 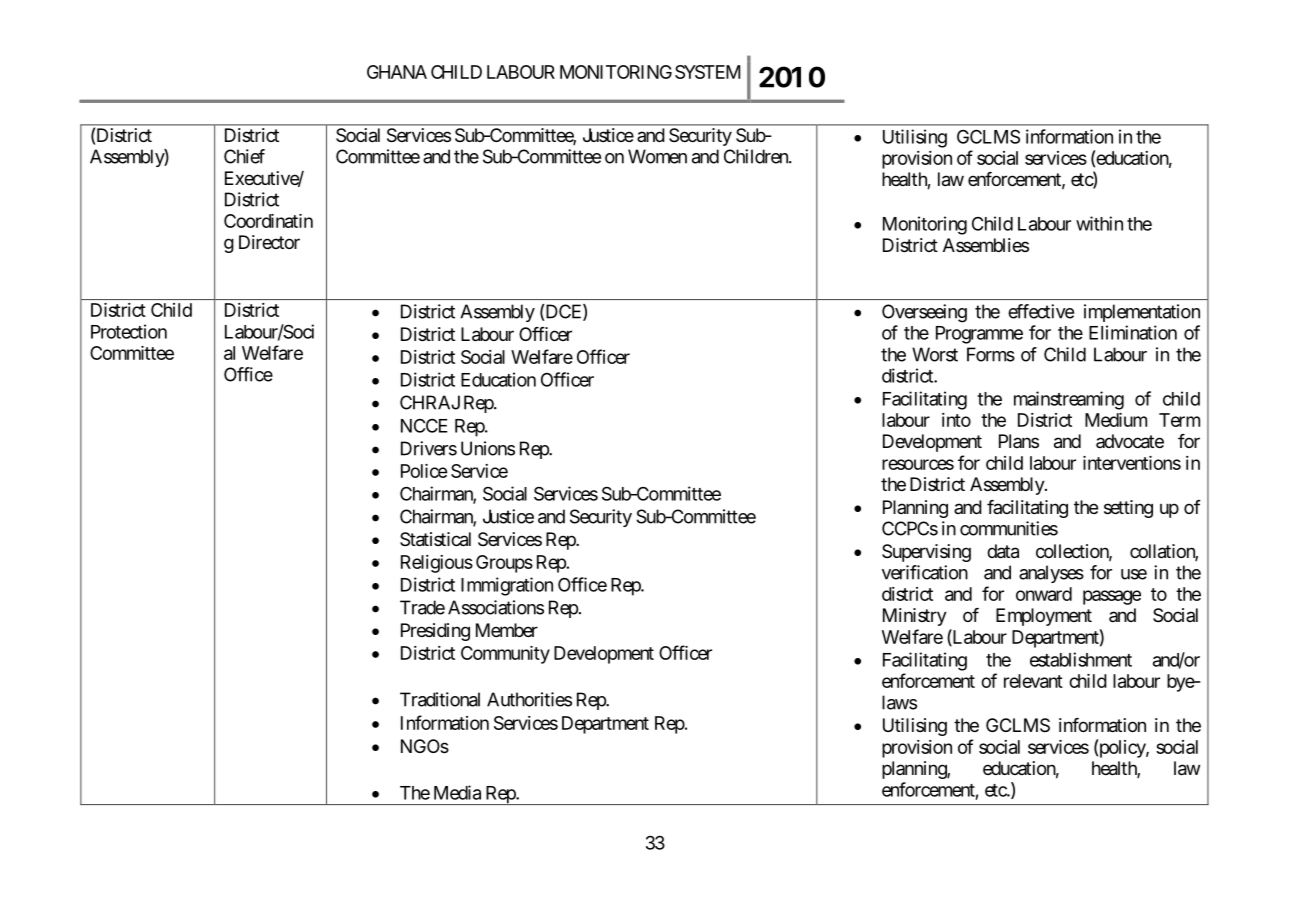 What do you see at coordinates (657, 156) in the image?
I see `Women` at bounding box center [657, 156].
